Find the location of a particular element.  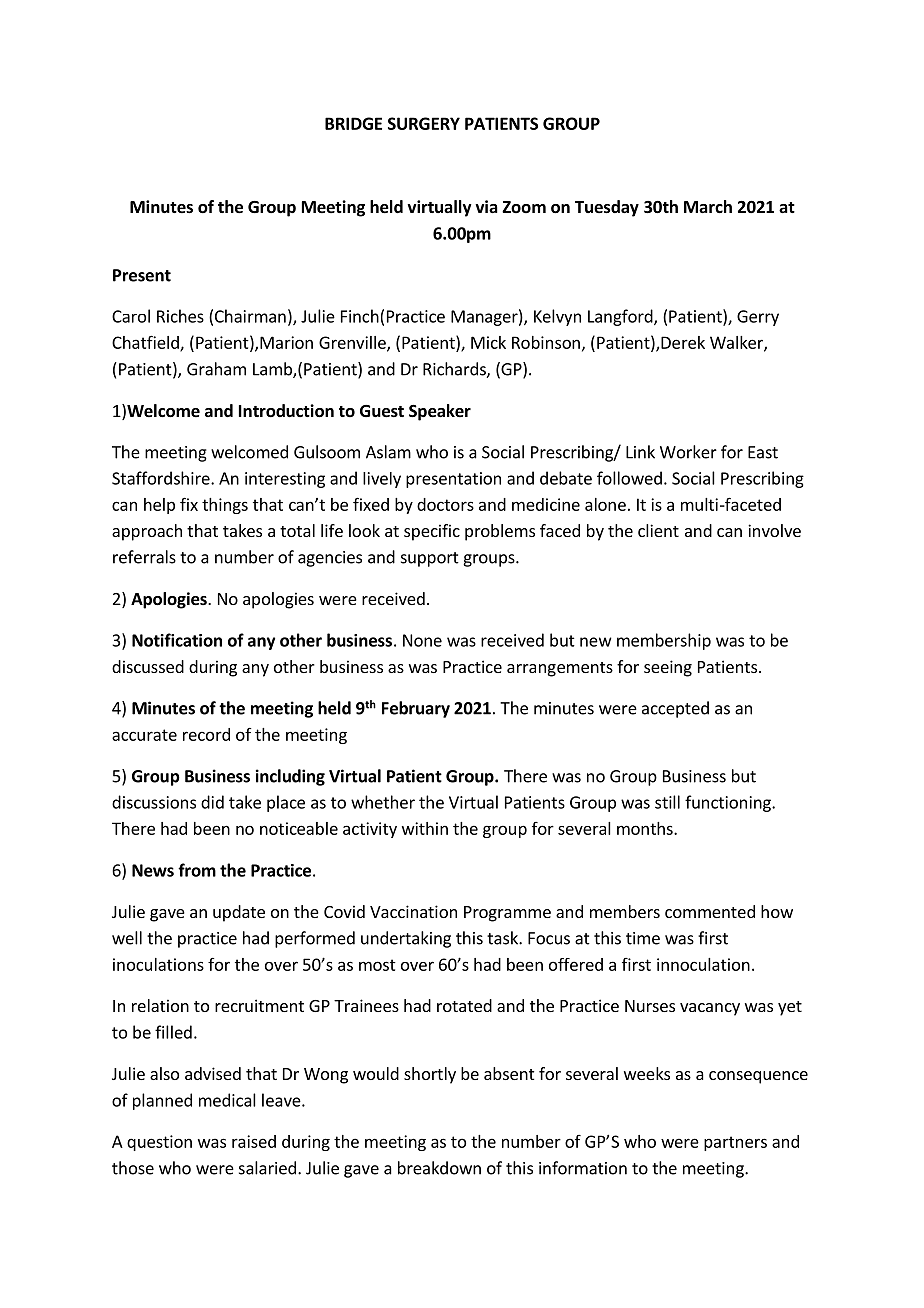

question is located at coordinates (159, 1143).
